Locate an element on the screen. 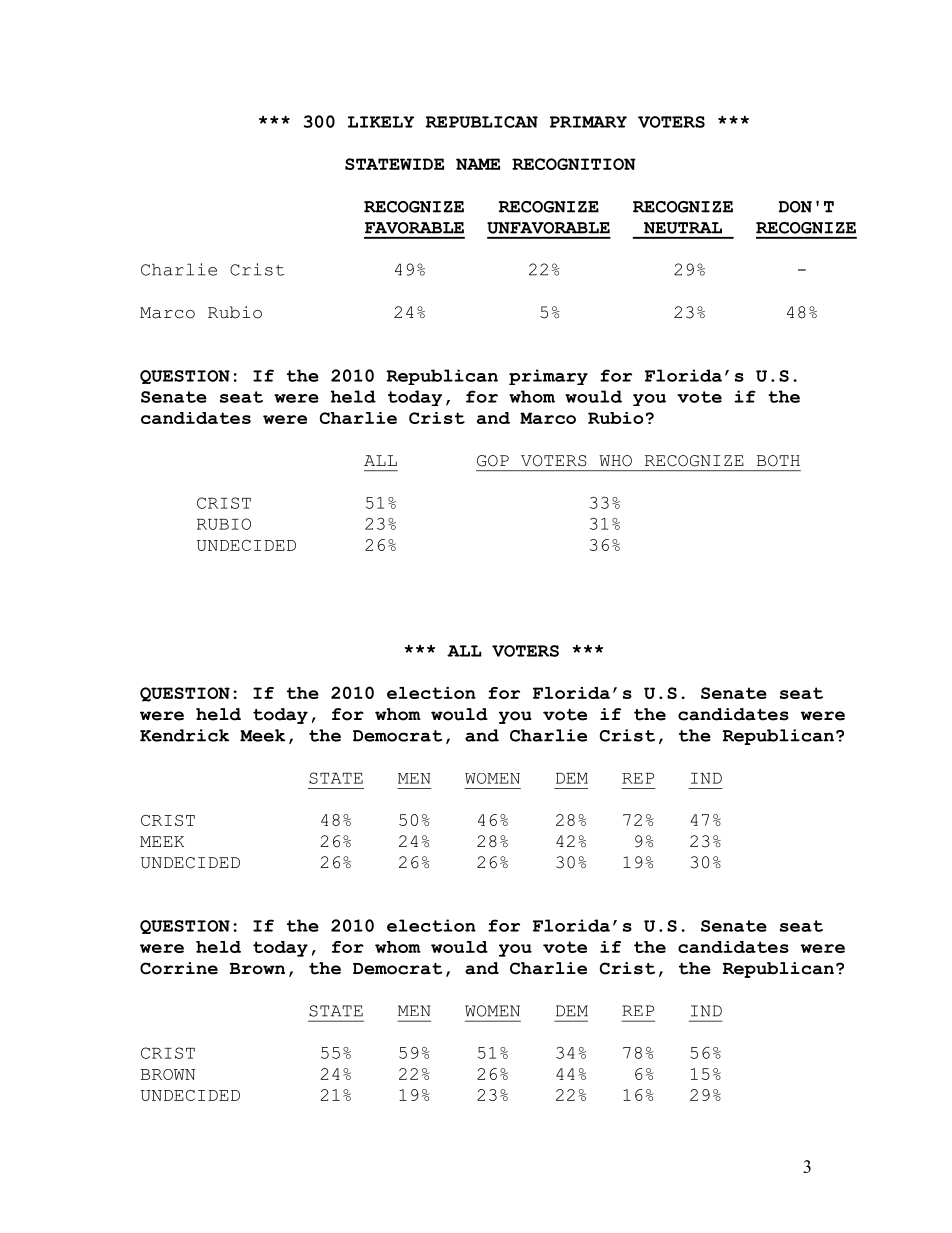  Kendrick is located at coordinates (184, 735).
